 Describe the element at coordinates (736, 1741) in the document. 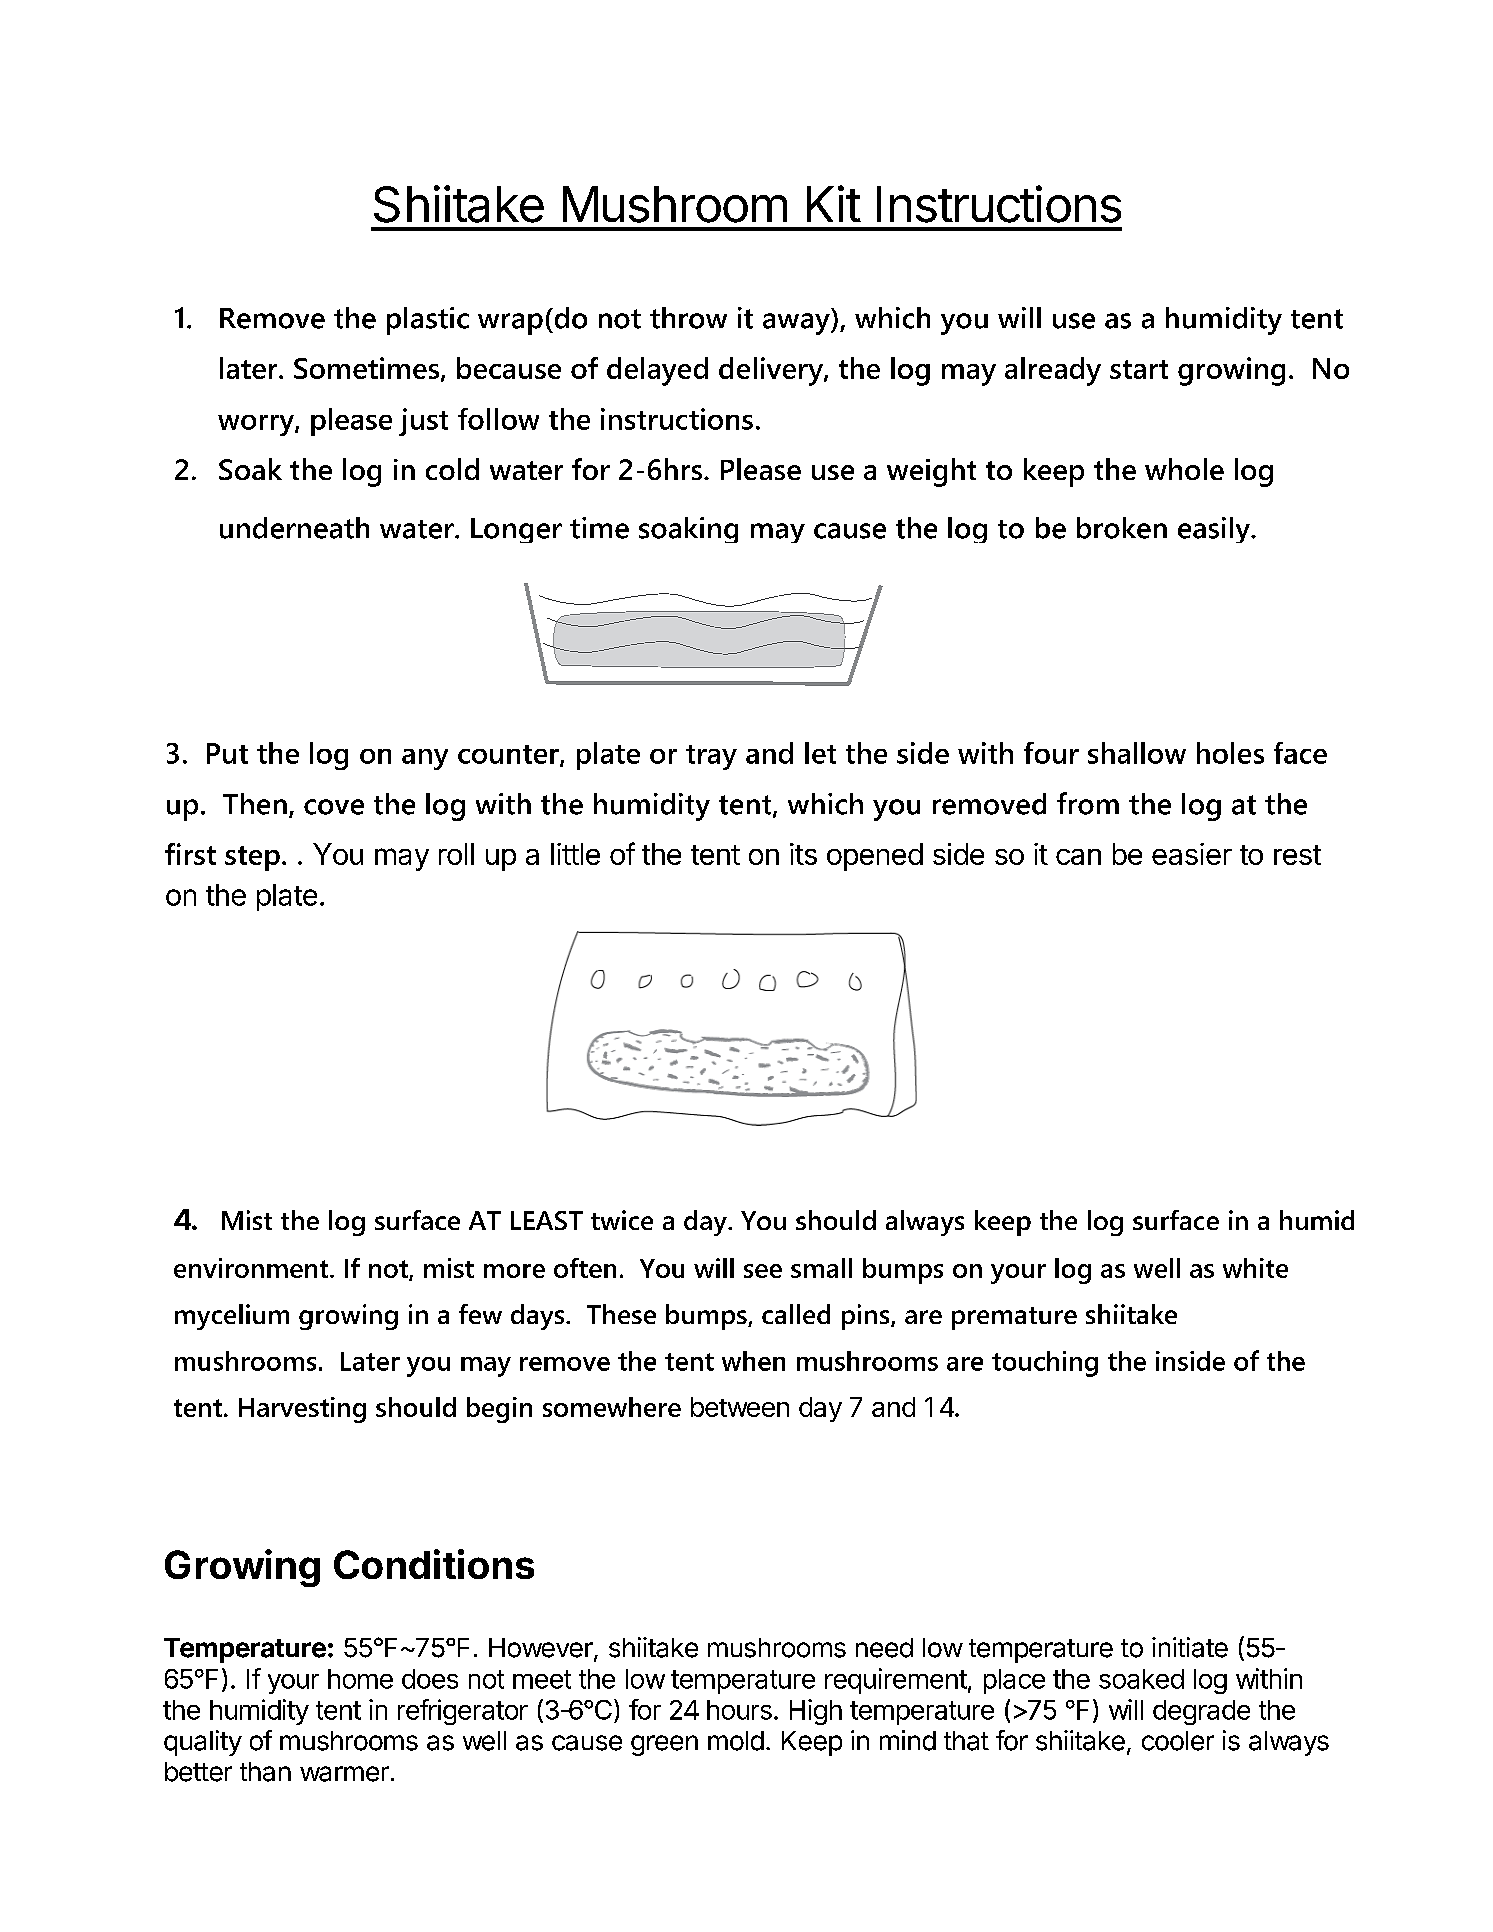

I see `mold` at that location.
